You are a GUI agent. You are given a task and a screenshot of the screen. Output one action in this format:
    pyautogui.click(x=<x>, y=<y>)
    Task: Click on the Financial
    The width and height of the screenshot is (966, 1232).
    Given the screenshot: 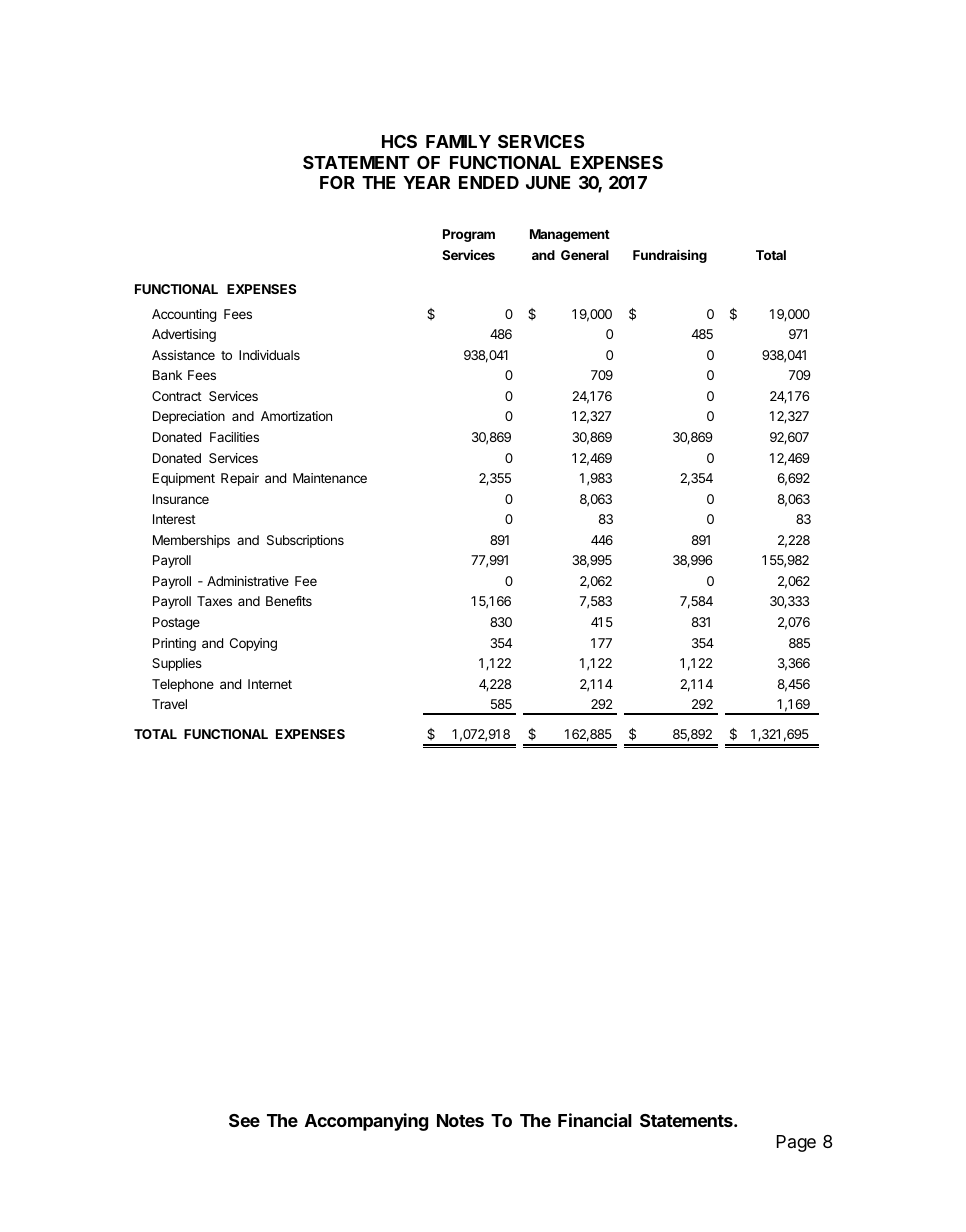 What is the action you would take?
    pyautogui.click(x=595, y=1120)
